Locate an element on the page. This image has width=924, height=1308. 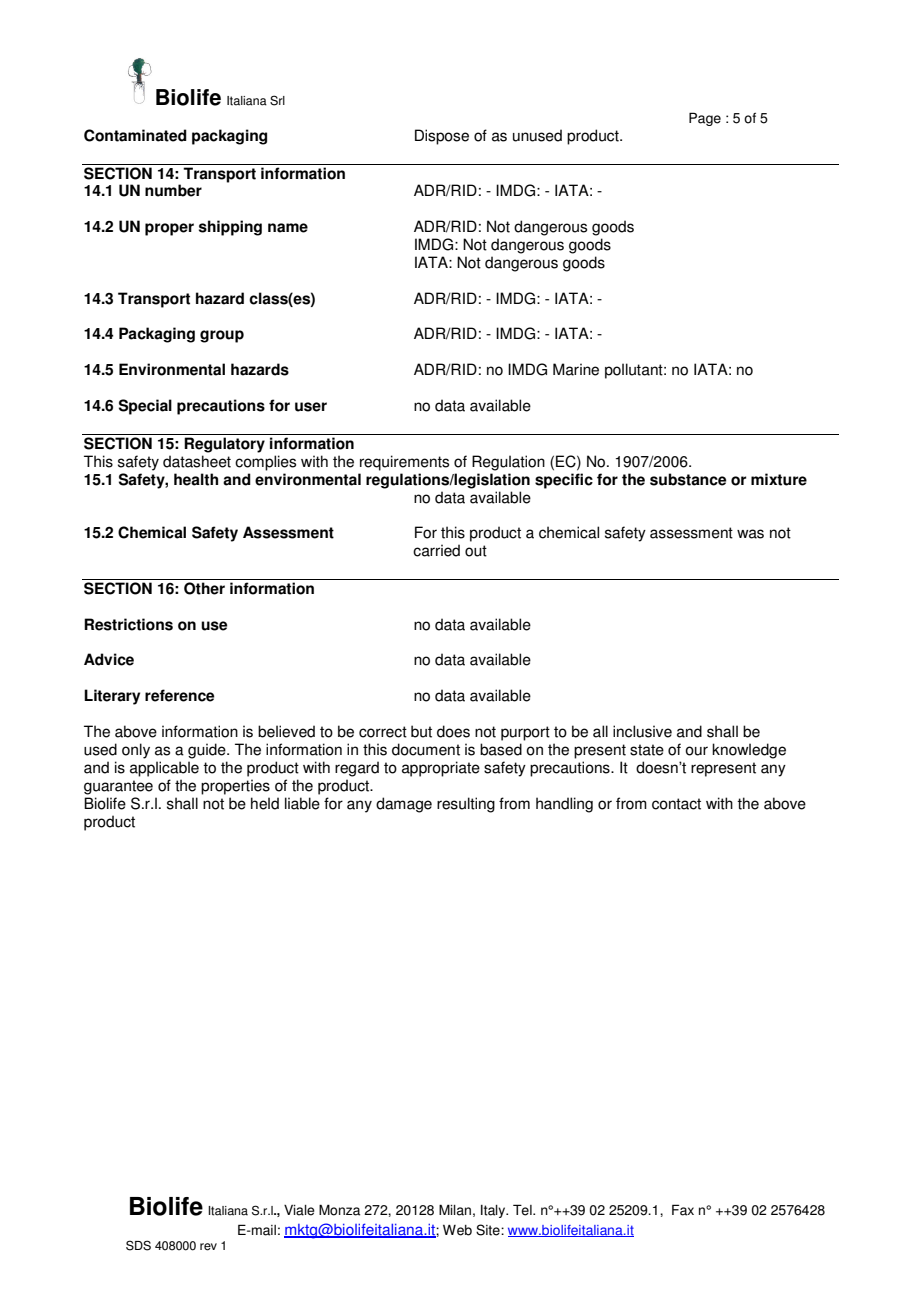
Fax is located at coordinates (683, 1210).
